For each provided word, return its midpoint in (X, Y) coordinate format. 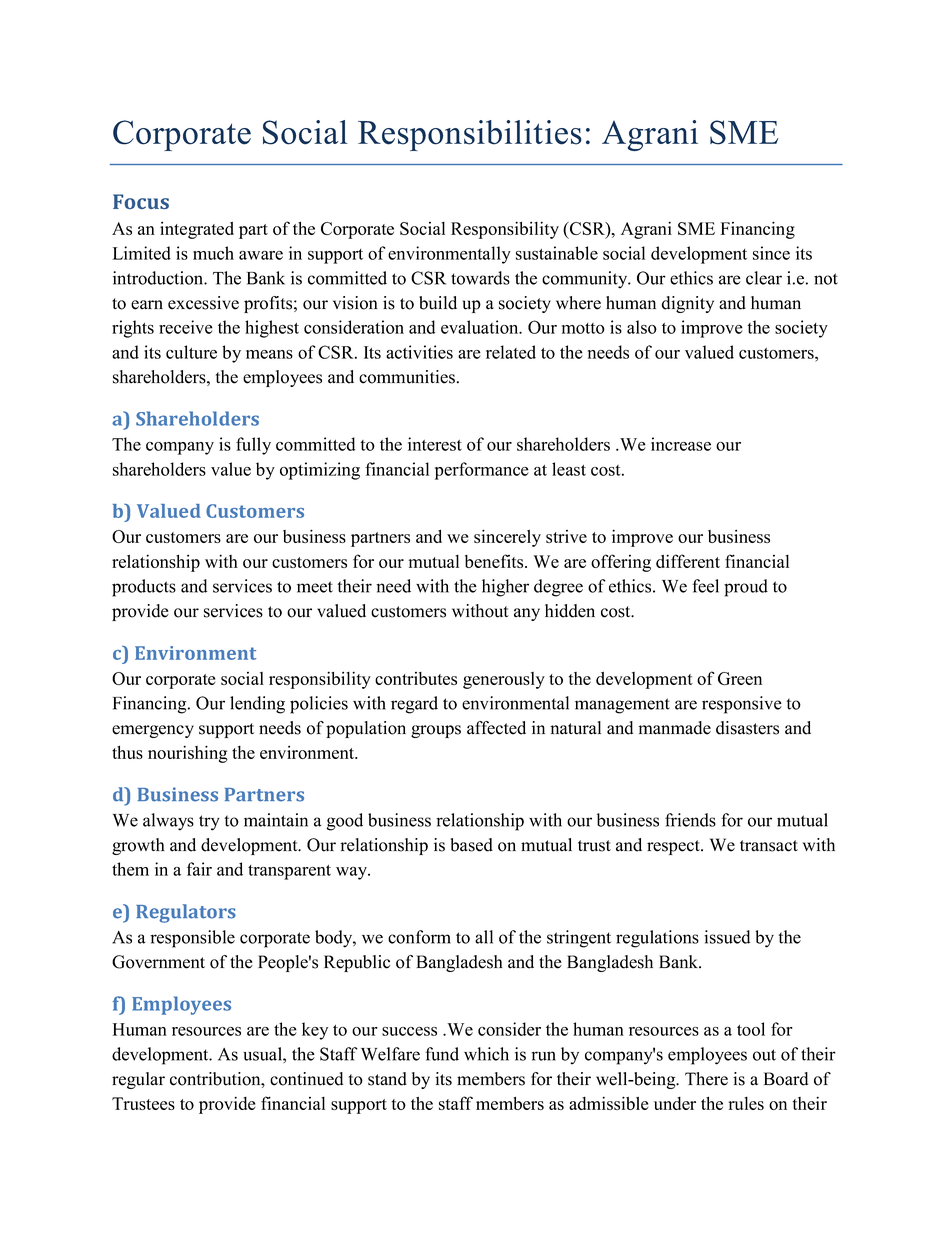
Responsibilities (470, 135)
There (706, 1079)
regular (138, 1080)
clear (764, 278)
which (486, 1054)
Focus (141, 201)
